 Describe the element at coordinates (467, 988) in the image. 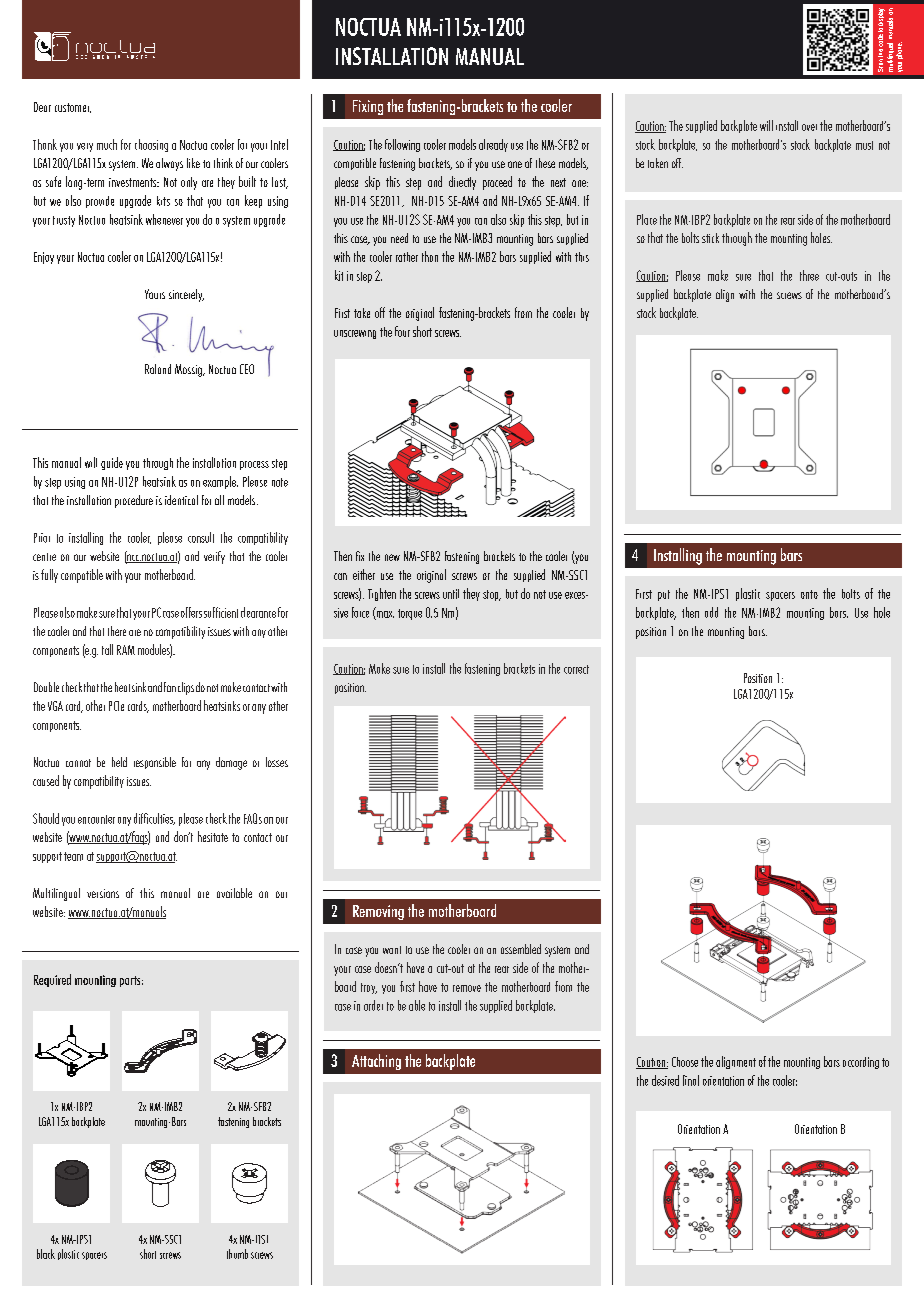

I see `remove` at that location.
